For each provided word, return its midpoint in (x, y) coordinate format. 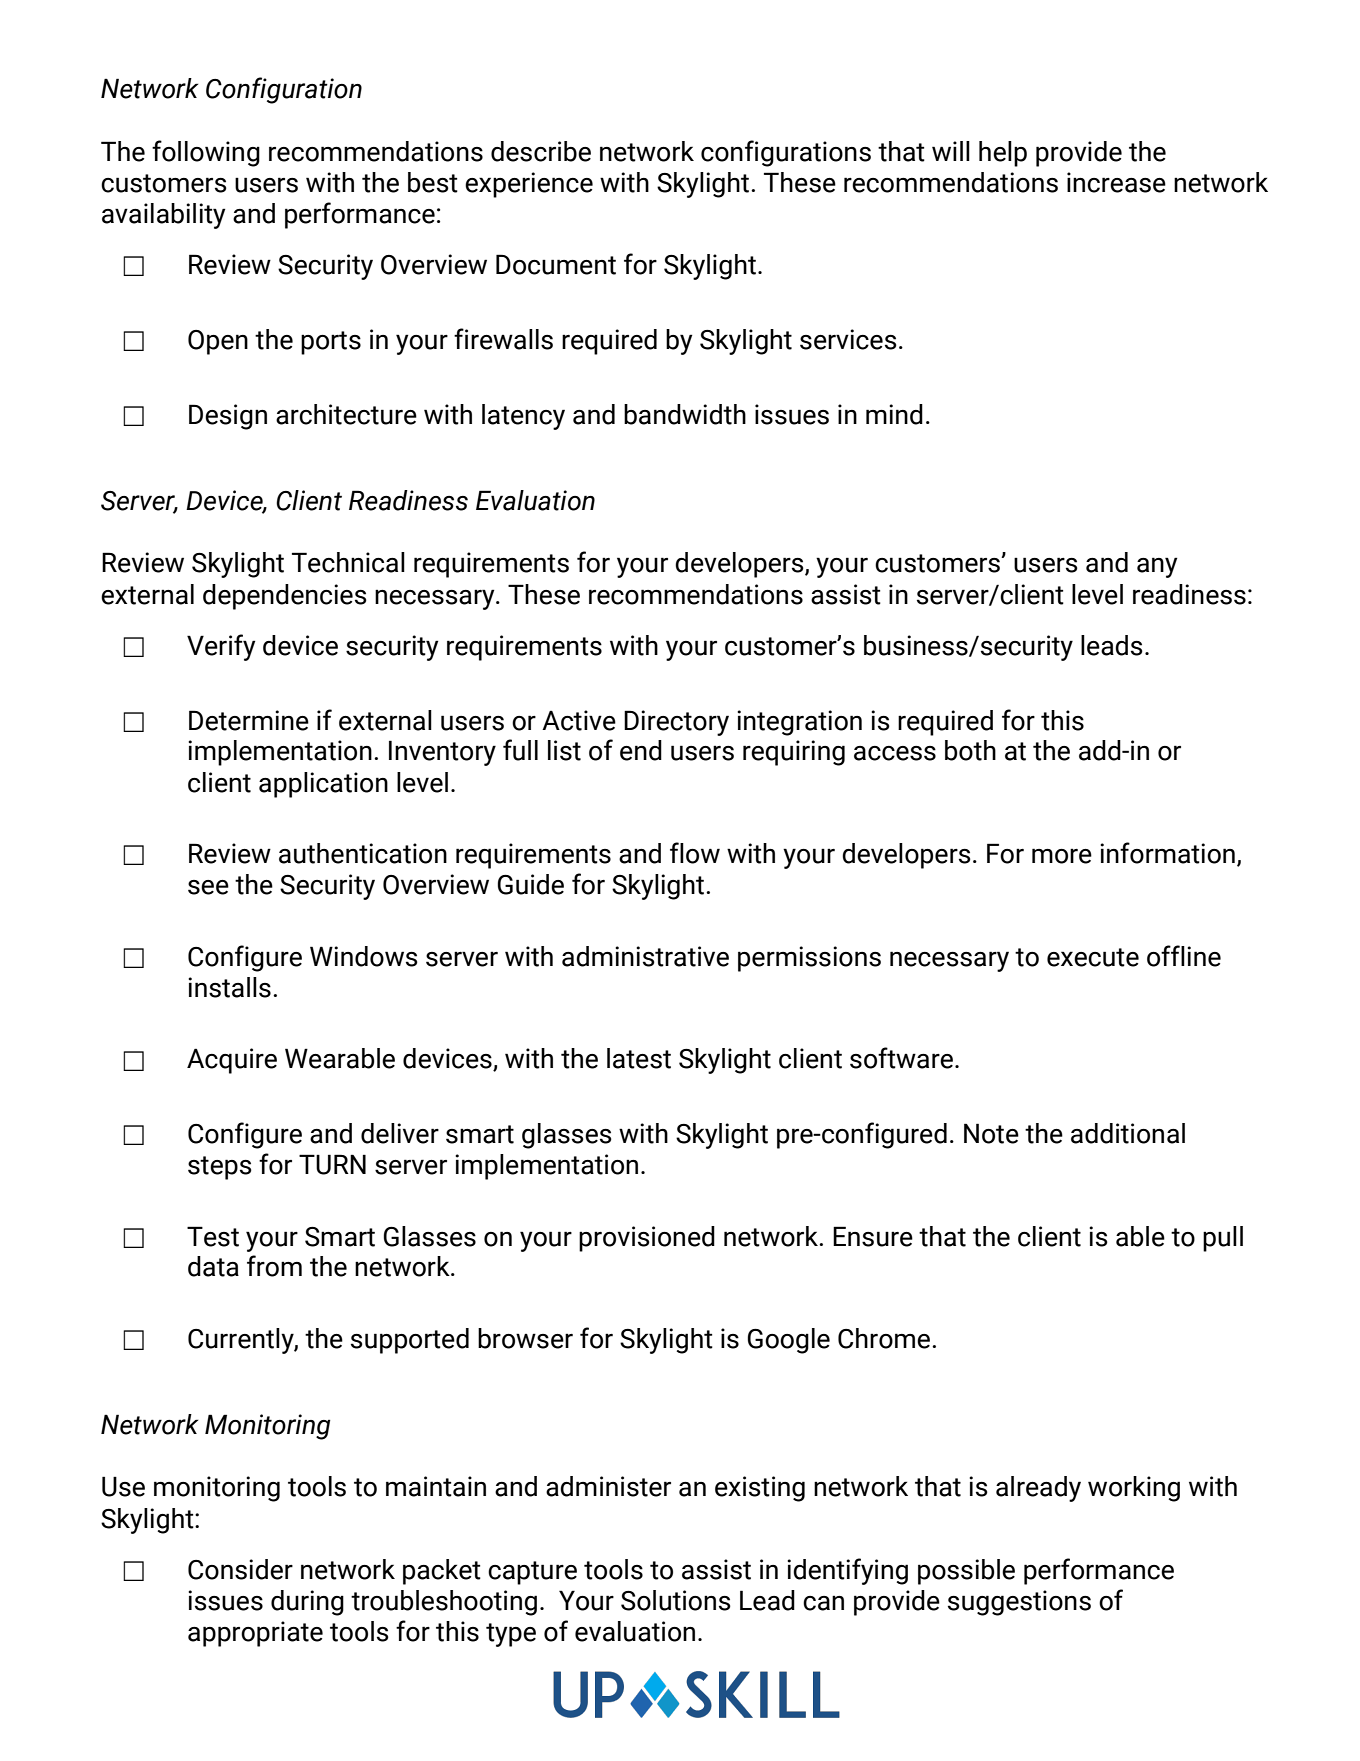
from (274, 1266)
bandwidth (685, 414)
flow (695, 853)
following (206, 153)
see (208, 887)
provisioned (647, 1239)
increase (1116, 182)
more (1062, 856)
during (307, 1603)
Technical (348, 562)
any (1157, 567)
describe (541, 151)
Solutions (676, 1600)
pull (1223, 1239)
